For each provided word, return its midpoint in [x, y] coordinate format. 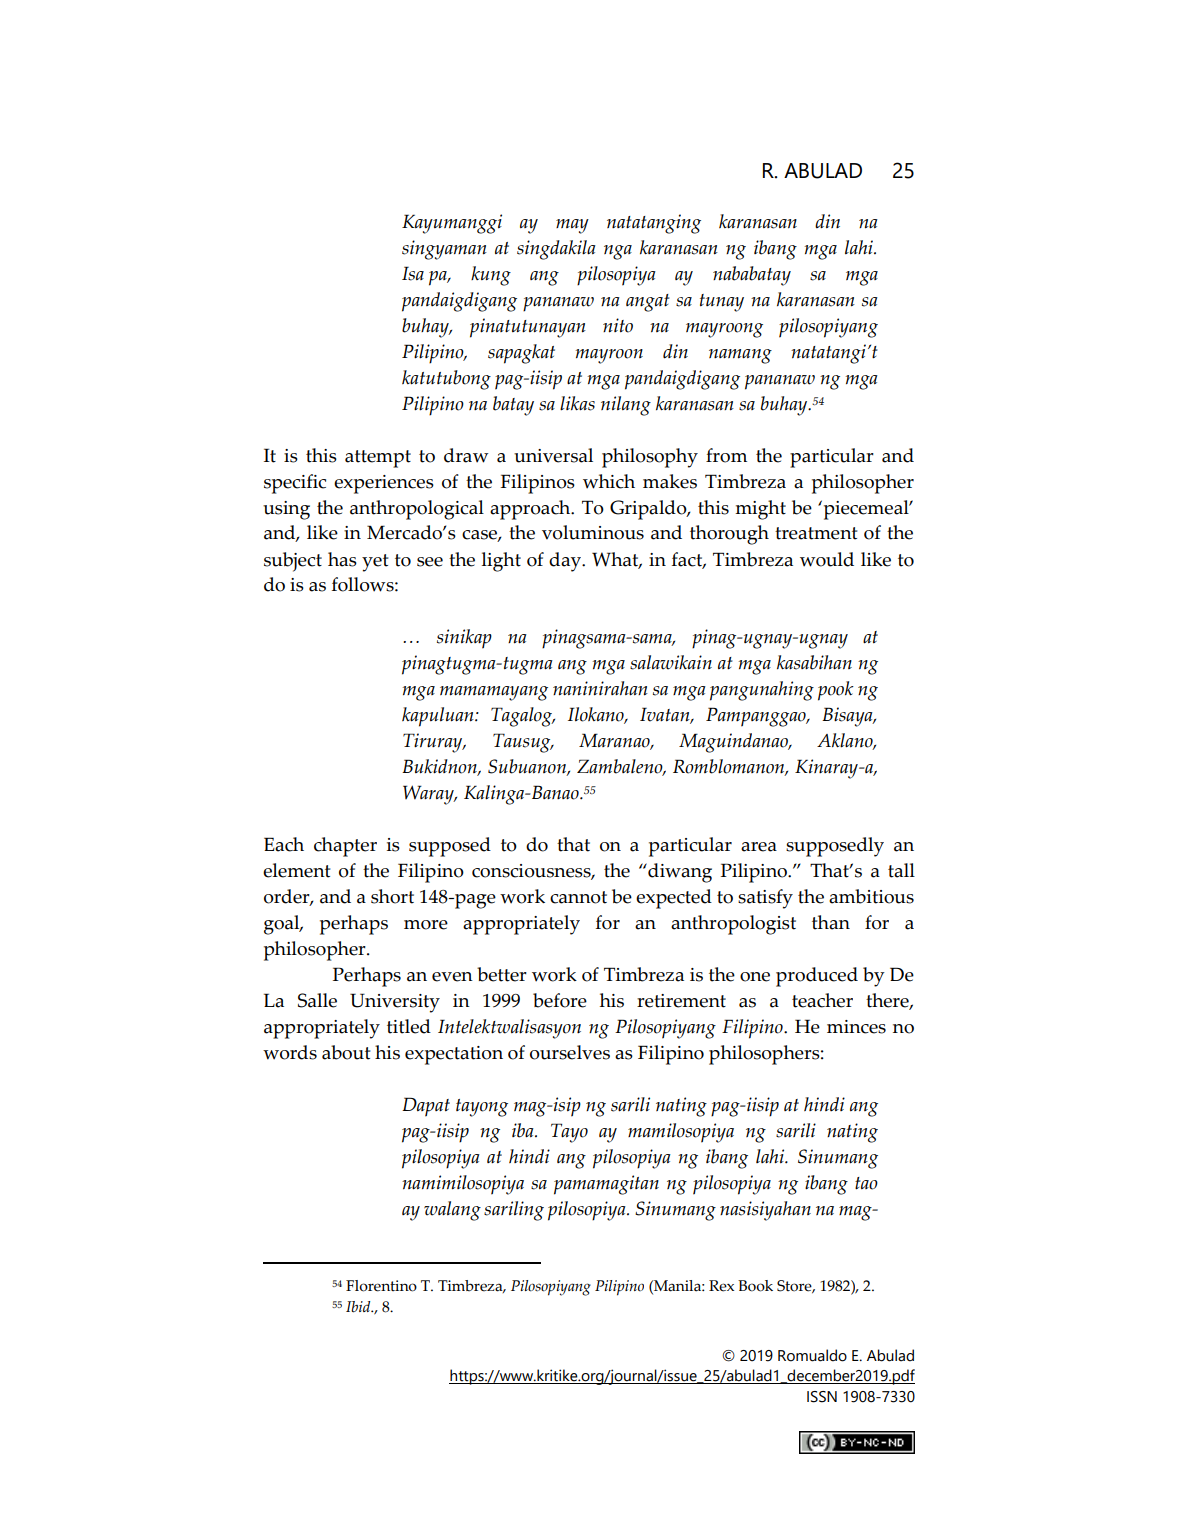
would [827, 559]
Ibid [359, 1307]
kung [491, 276]
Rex [721, 1286]
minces [856, 1027]
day [566, 562]
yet [375, 563]
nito [618, 325]
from [726, 455]
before [560, 1000]
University [395, 1003]
